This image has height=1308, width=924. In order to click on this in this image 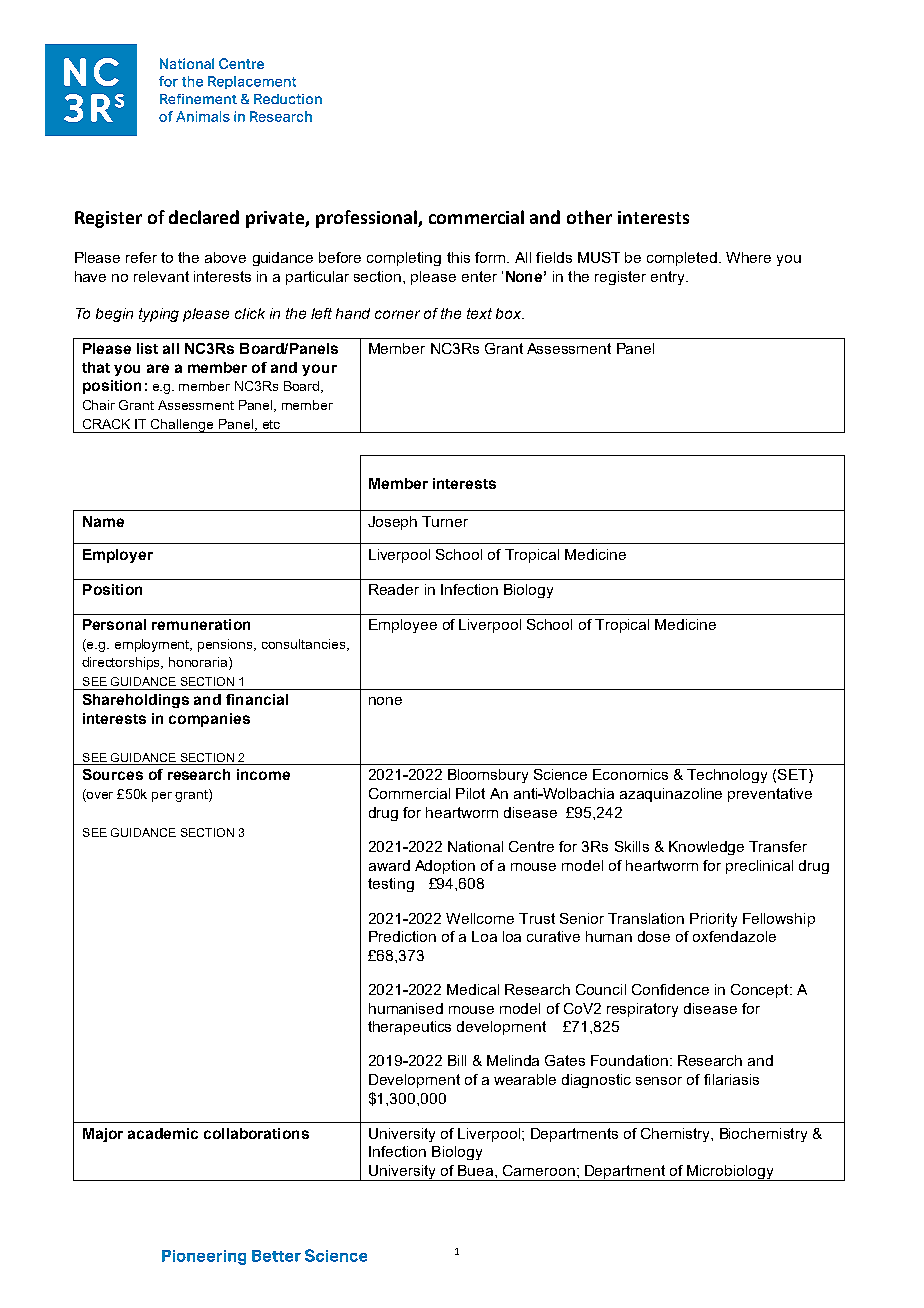, I will do `click(458, 257)`.
